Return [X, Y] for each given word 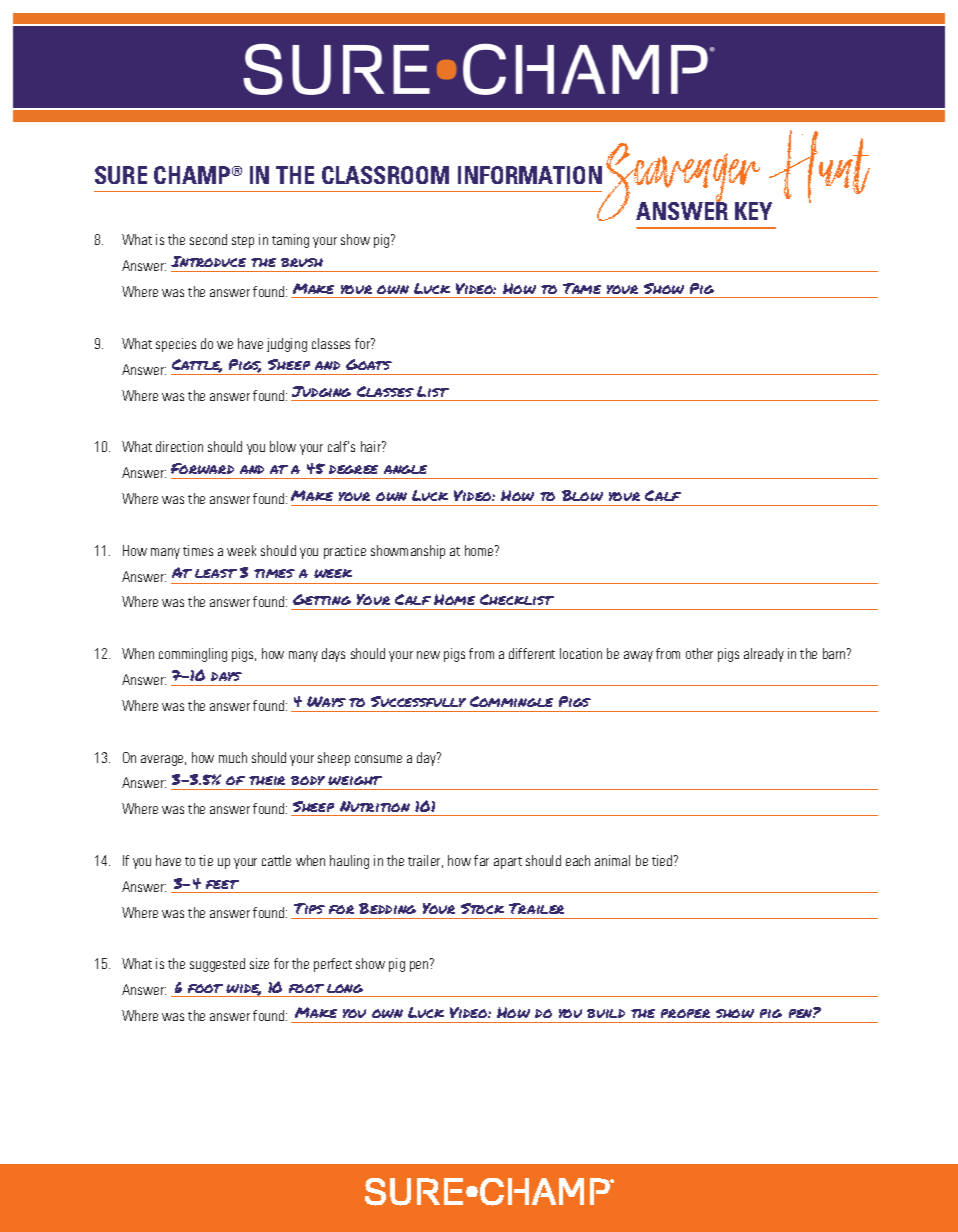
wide [243, 990]
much [233, 757]
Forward [202, 468]
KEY [753, 211]
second [208, 239]
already [764, 655]
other [699, 653]
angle [405, 469]
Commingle [511, 701]
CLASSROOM [385, 175]
